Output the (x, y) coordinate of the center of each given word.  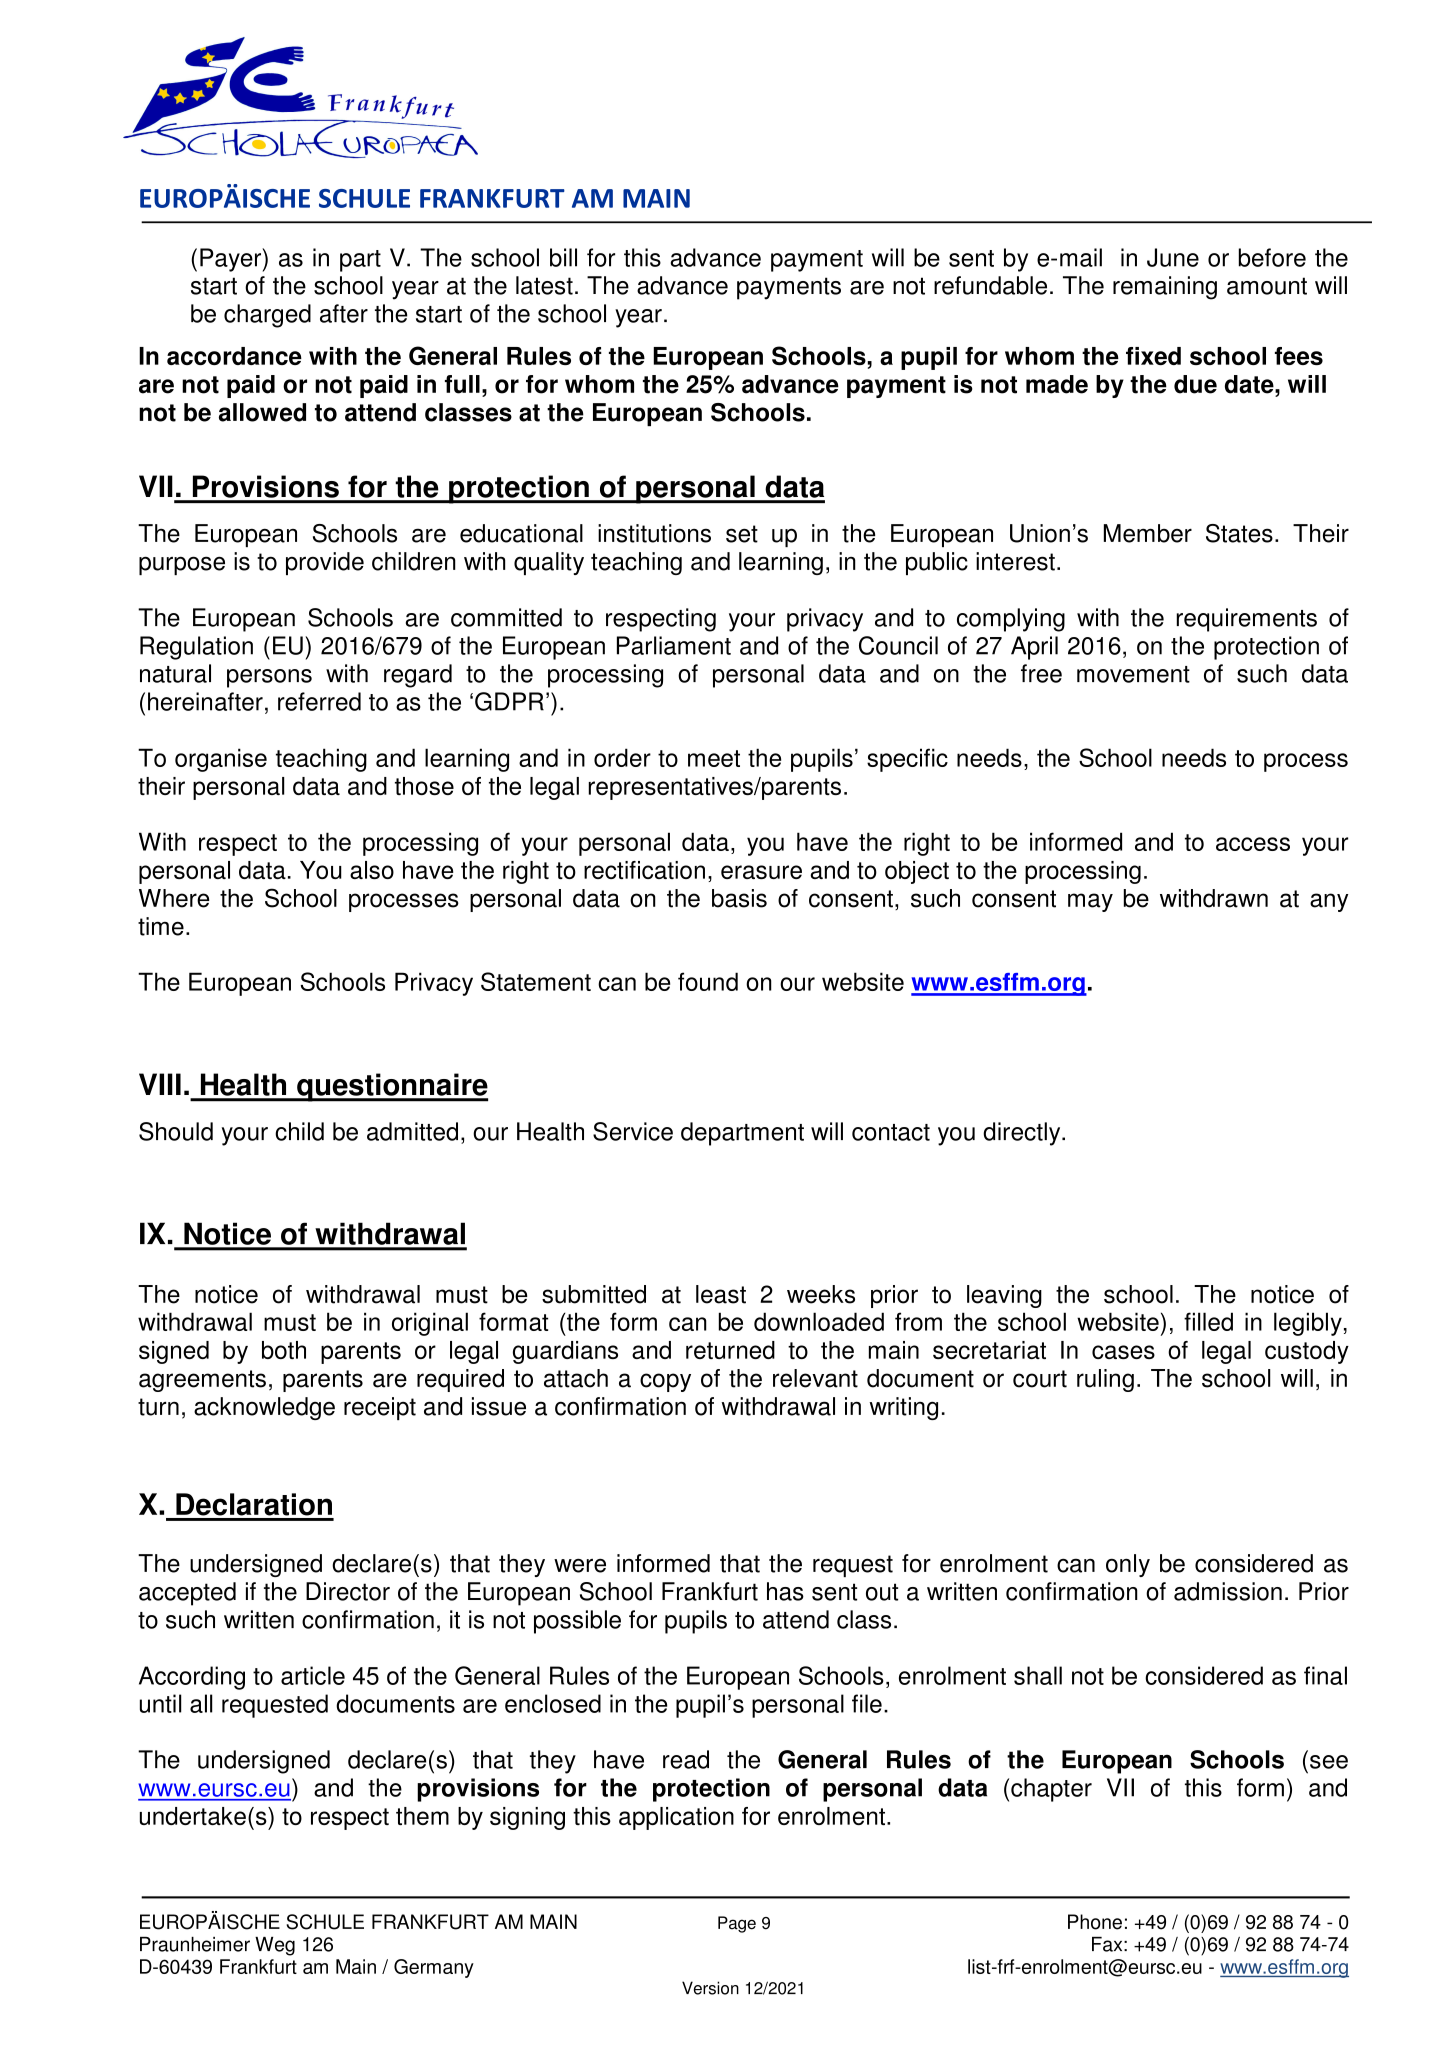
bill (563, 257)
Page (737, 1924)
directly (1023, 1134)
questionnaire (391, 1087)
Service (633, 1131)
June (1173, 257)
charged (267, 316)
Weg (275, 1946)
